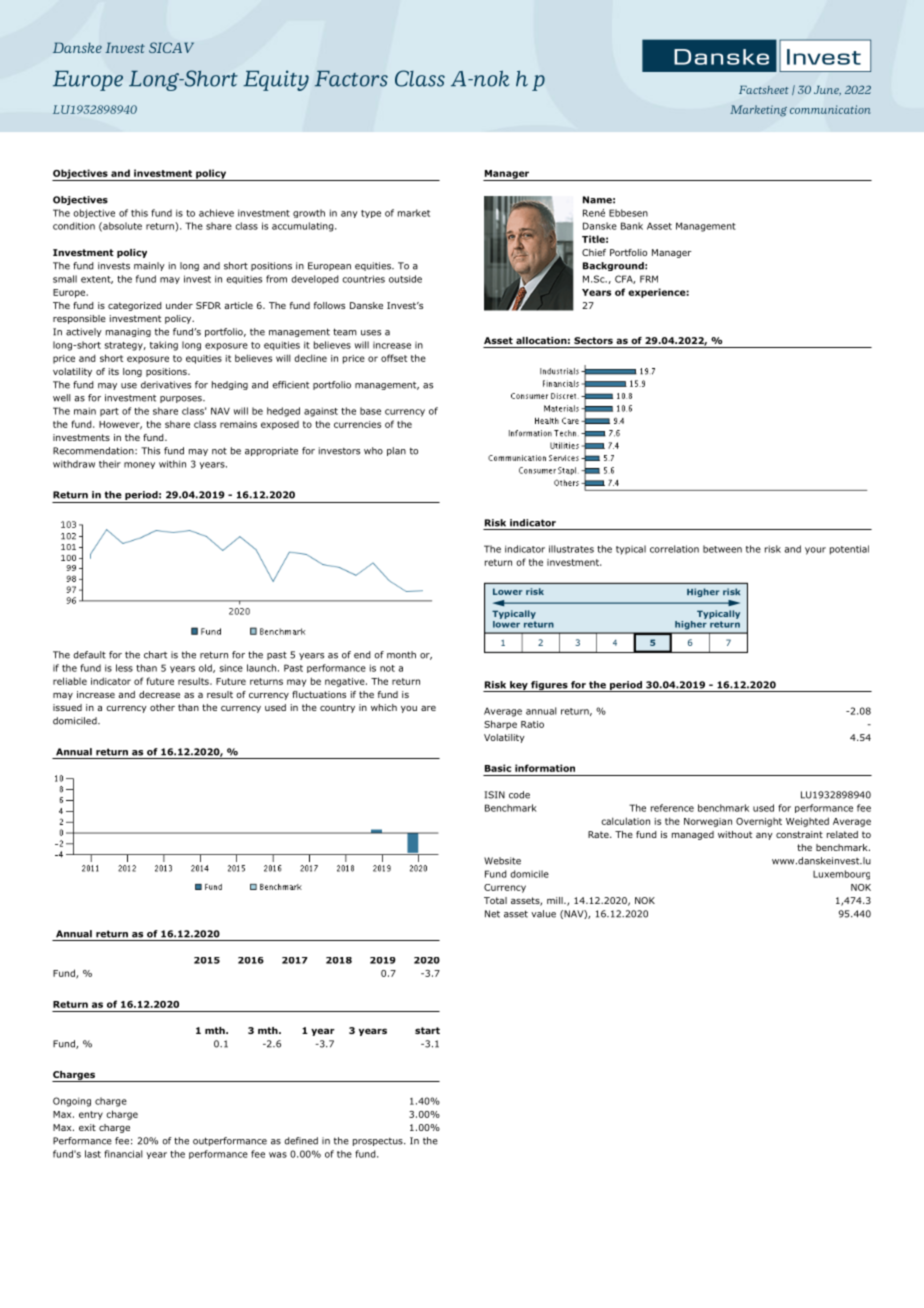 The height and width of the page is (1308, 924). What do you see at coordinates (830, 109) in the page?
I see `communication` at bounding box center [830, 109].
